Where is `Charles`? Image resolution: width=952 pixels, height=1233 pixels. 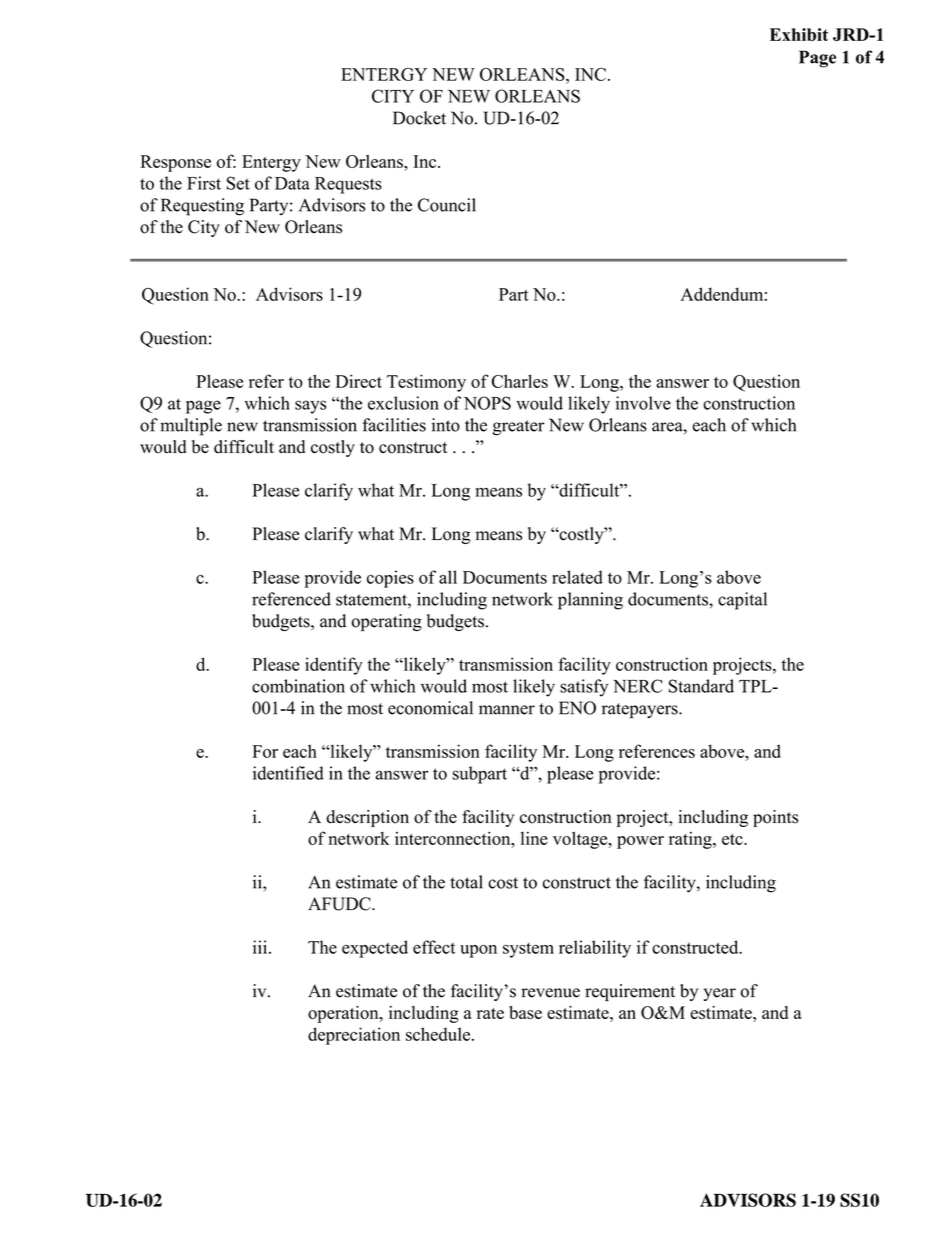
Charles is located at coordinates (520, 381).
